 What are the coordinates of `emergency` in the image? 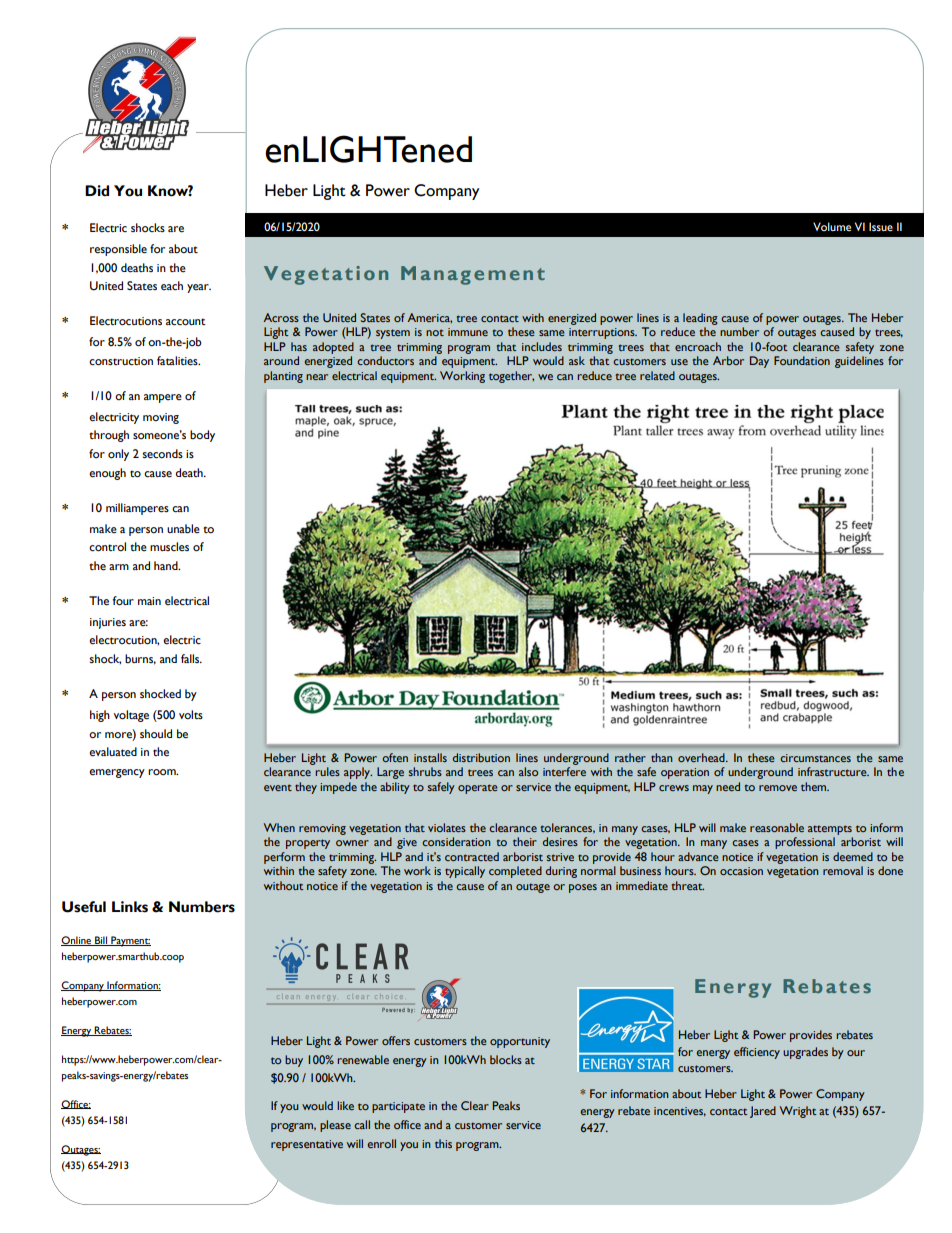 It's located at (117, 773).
